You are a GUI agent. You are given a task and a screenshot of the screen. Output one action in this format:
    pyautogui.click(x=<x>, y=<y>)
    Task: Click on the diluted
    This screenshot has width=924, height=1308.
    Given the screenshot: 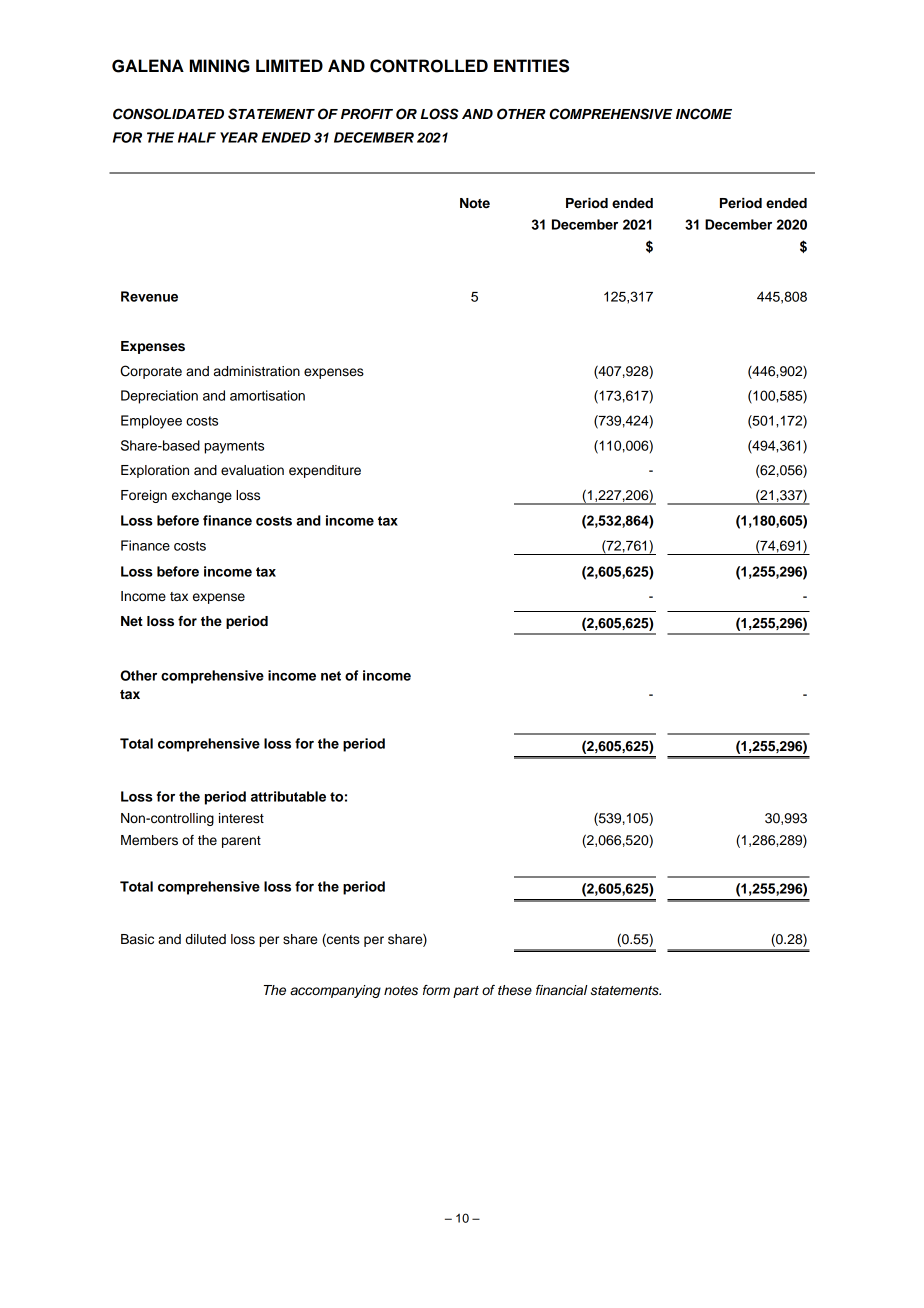 What is the action you would take?
    pyautogui.click(x=206, y=939)
